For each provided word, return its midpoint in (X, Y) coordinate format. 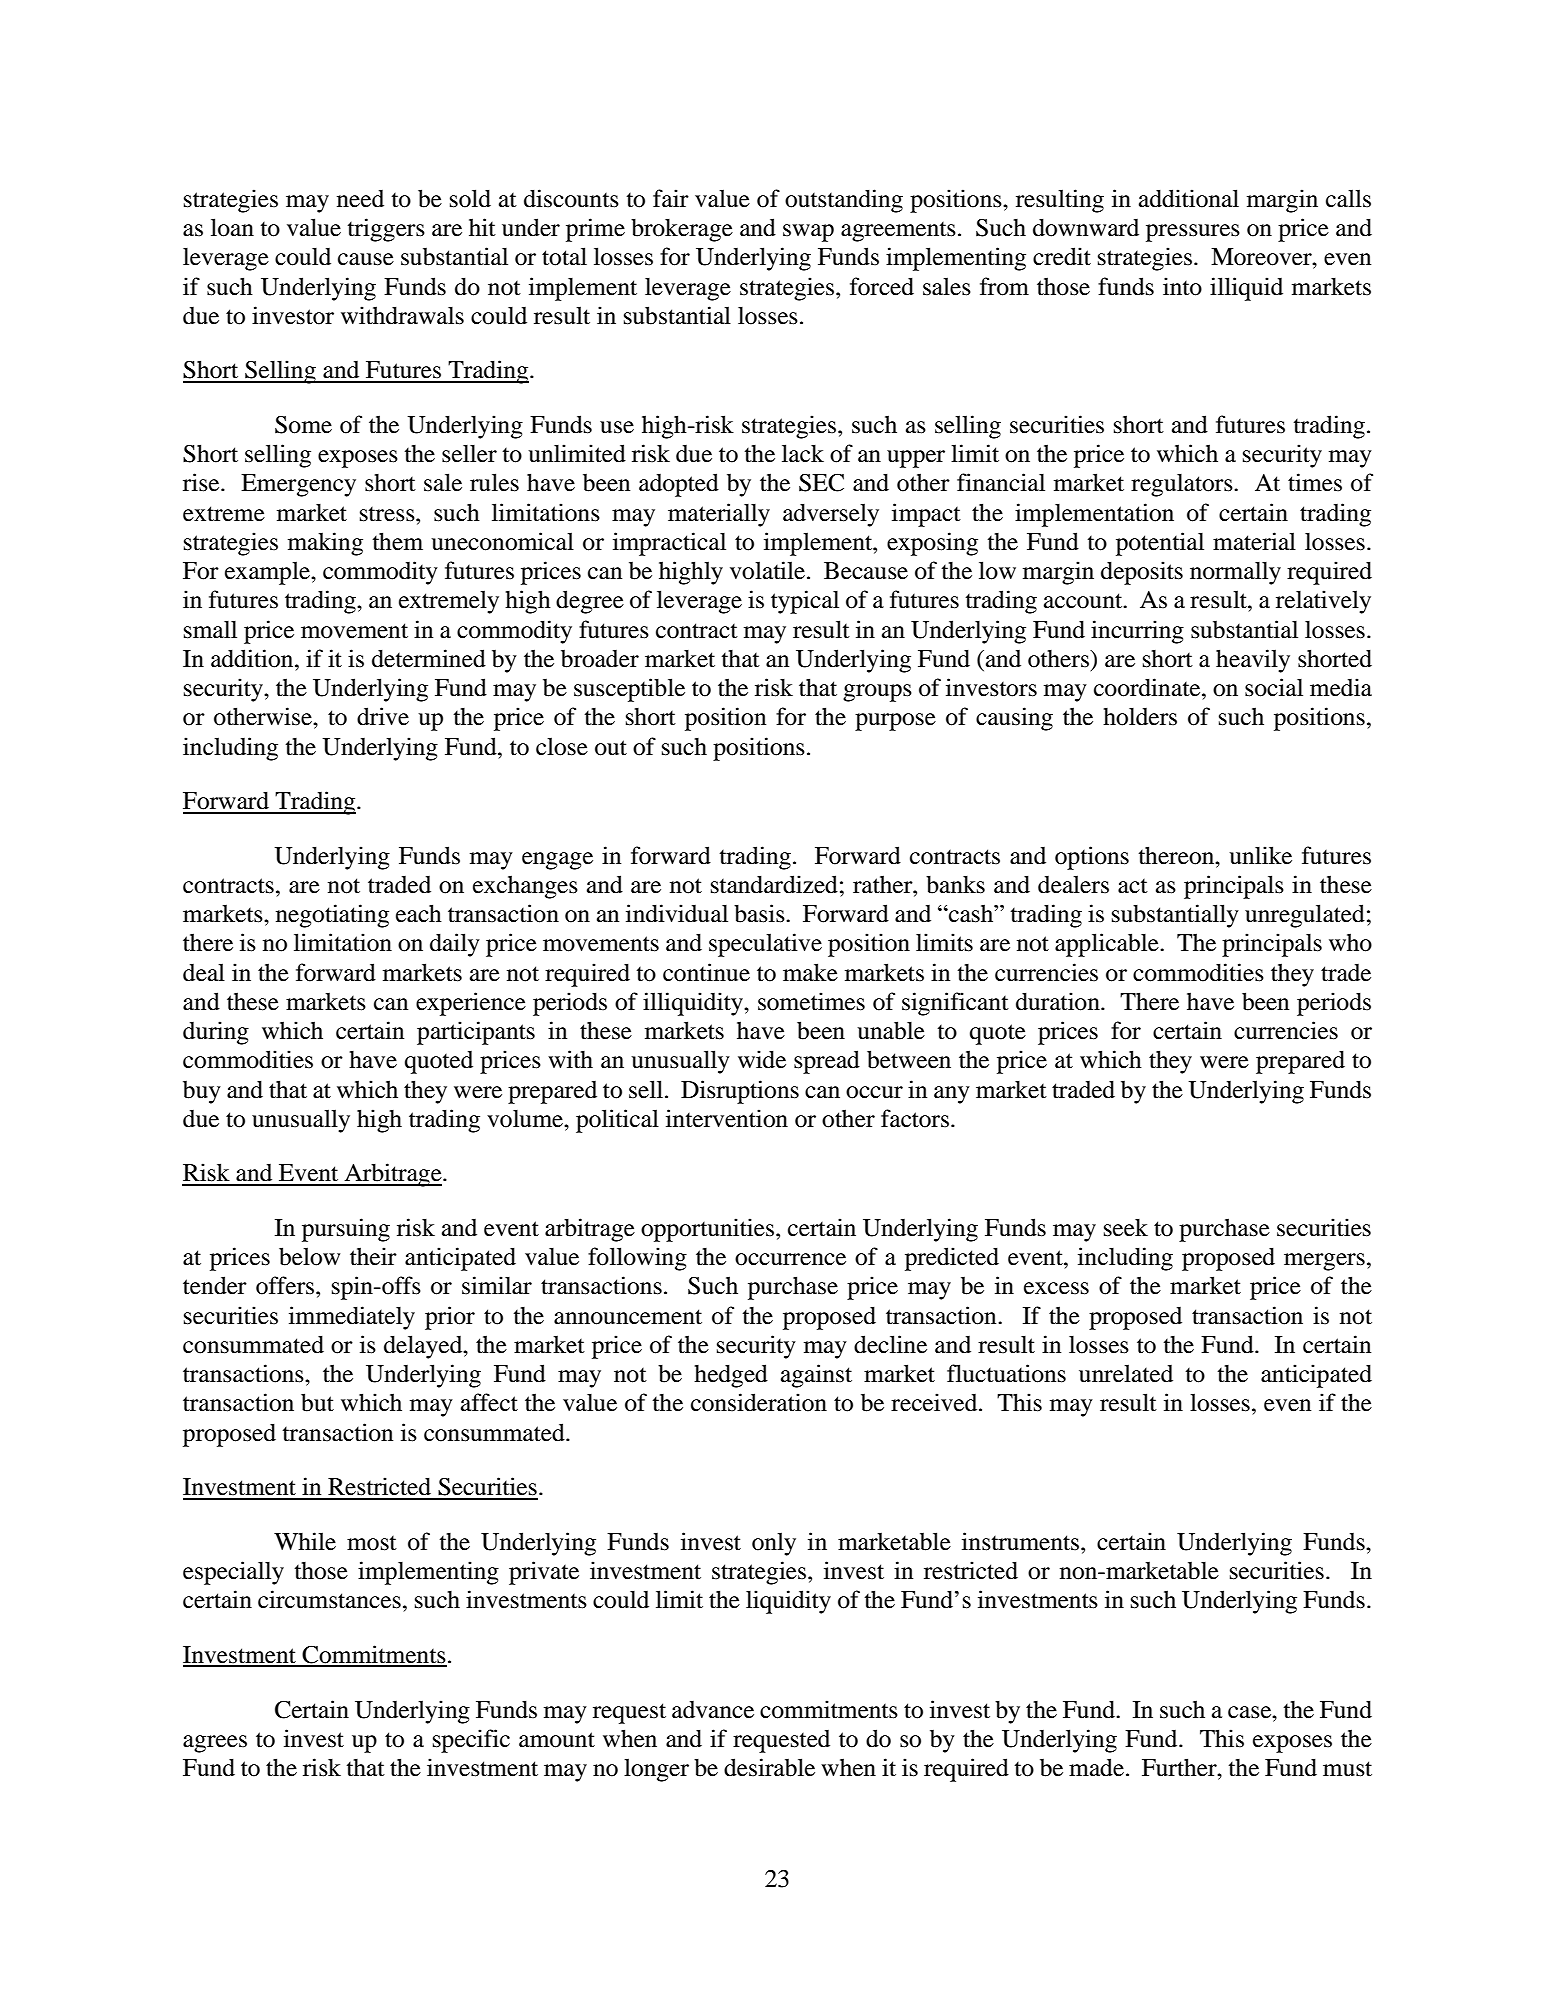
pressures (1193, 233)
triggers (386, 230)
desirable (769, 1767)
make (810, 972)
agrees (215, 1744)
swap (808, 233)
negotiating (332, 916)
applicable (1108, 945)
